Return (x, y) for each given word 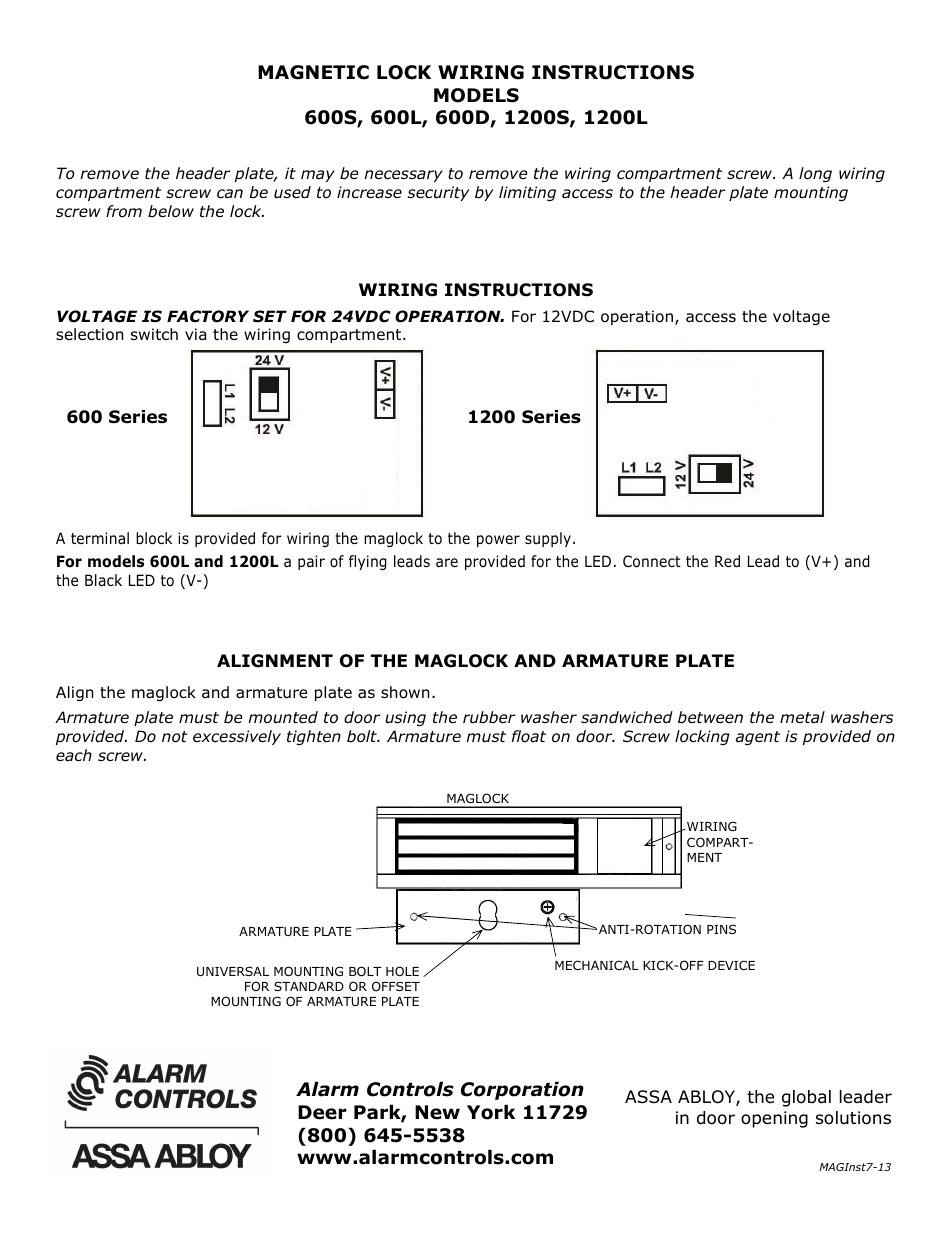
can (230, 194)
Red (727, 561)
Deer (322, 1112)
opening (774, 1119)
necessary (403, 176)
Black (103, 580)
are (447, 563)
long (815, 174)
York (491, 1112)
